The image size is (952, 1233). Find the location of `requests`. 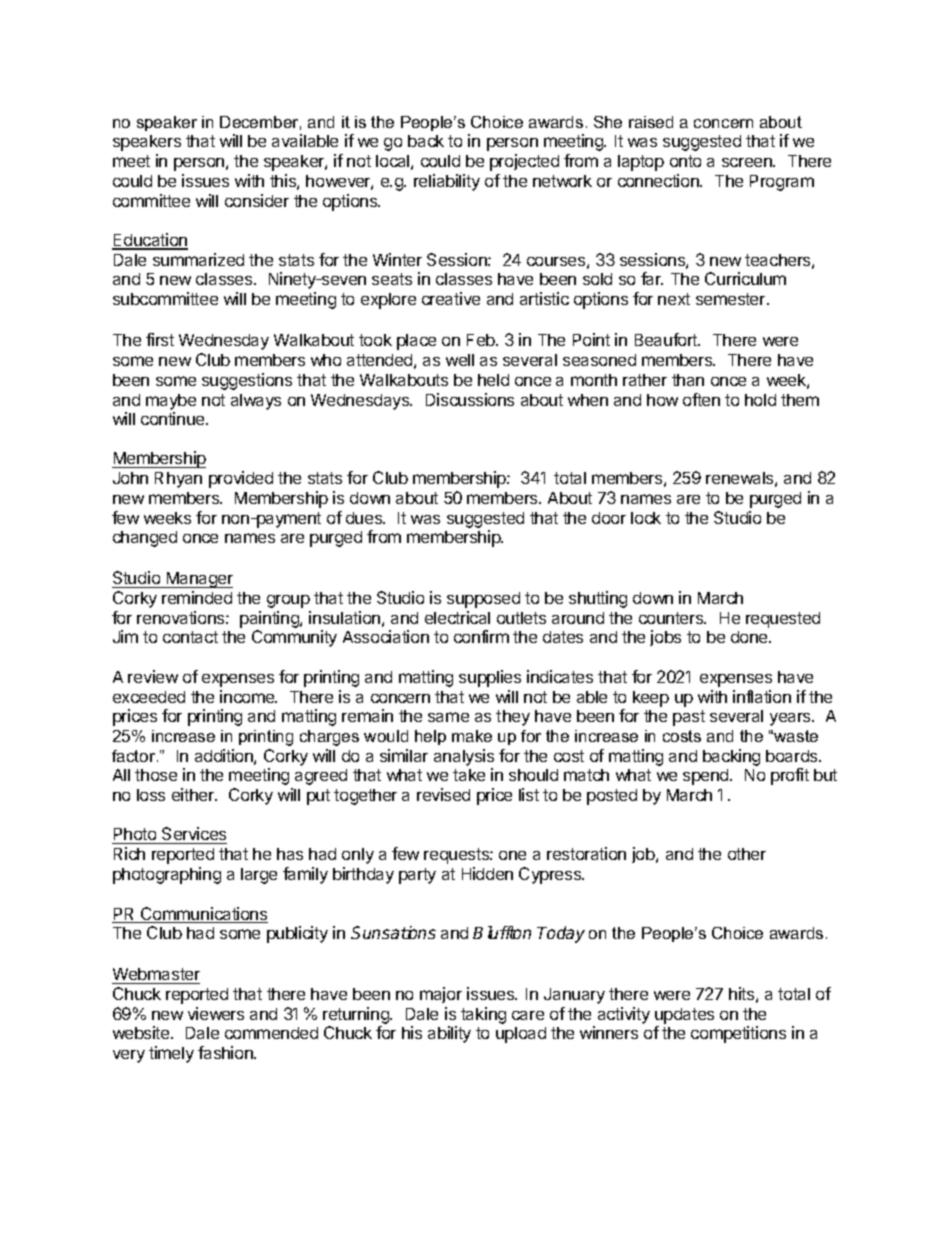

requests is located at coordinates (457, 856).
